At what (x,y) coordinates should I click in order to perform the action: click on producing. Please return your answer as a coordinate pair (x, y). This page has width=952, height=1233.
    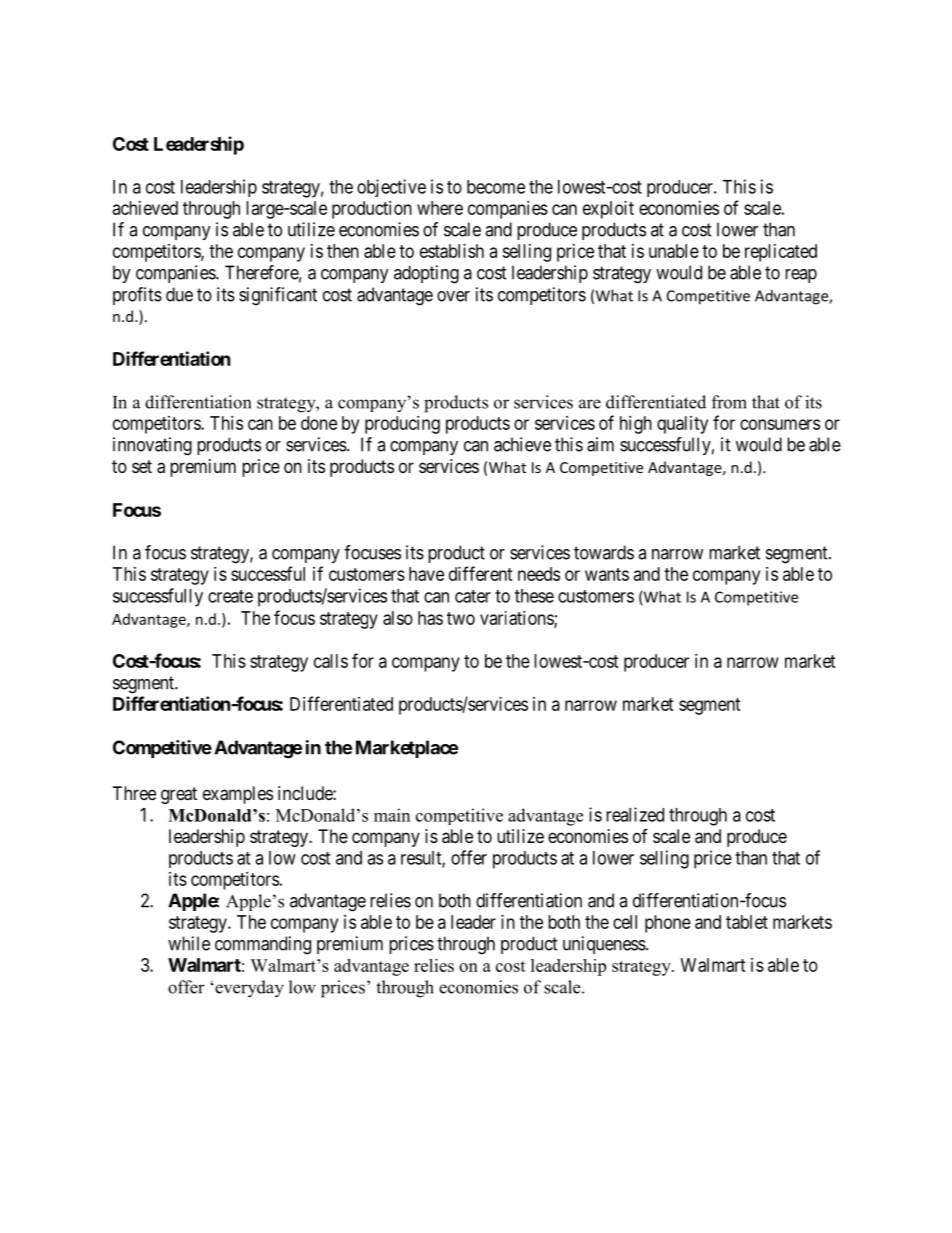
    Looking at the image, I should click on (402, 425).
